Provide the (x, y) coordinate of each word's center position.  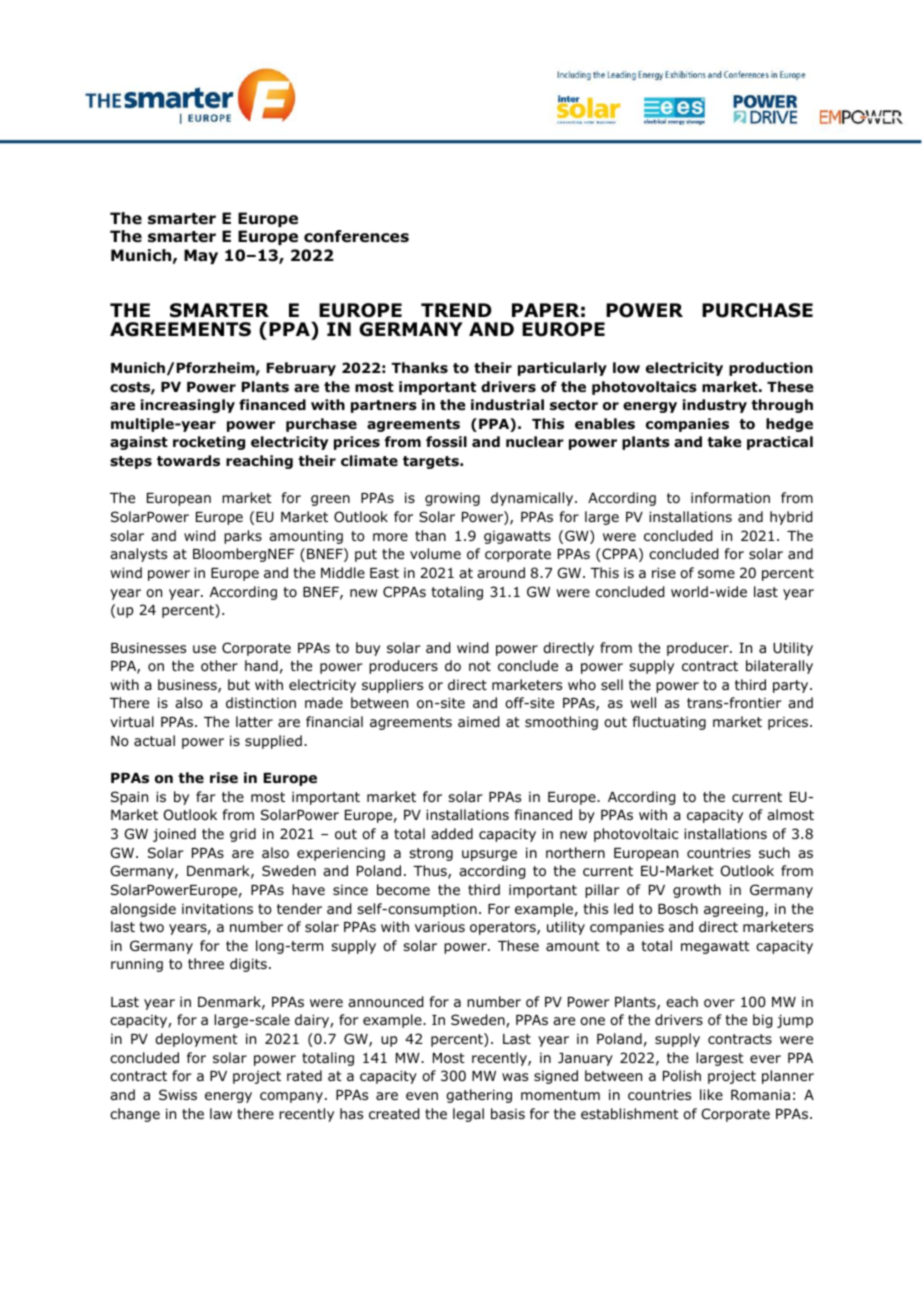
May (201, 256)
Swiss (178, 1094)
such (774, 852)
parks (243, 537)
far (206, 796)
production (771, 369)
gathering (479, 1096)
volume (435, 553)
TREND (456, 310)
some (716, 574)
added (452, 833)
